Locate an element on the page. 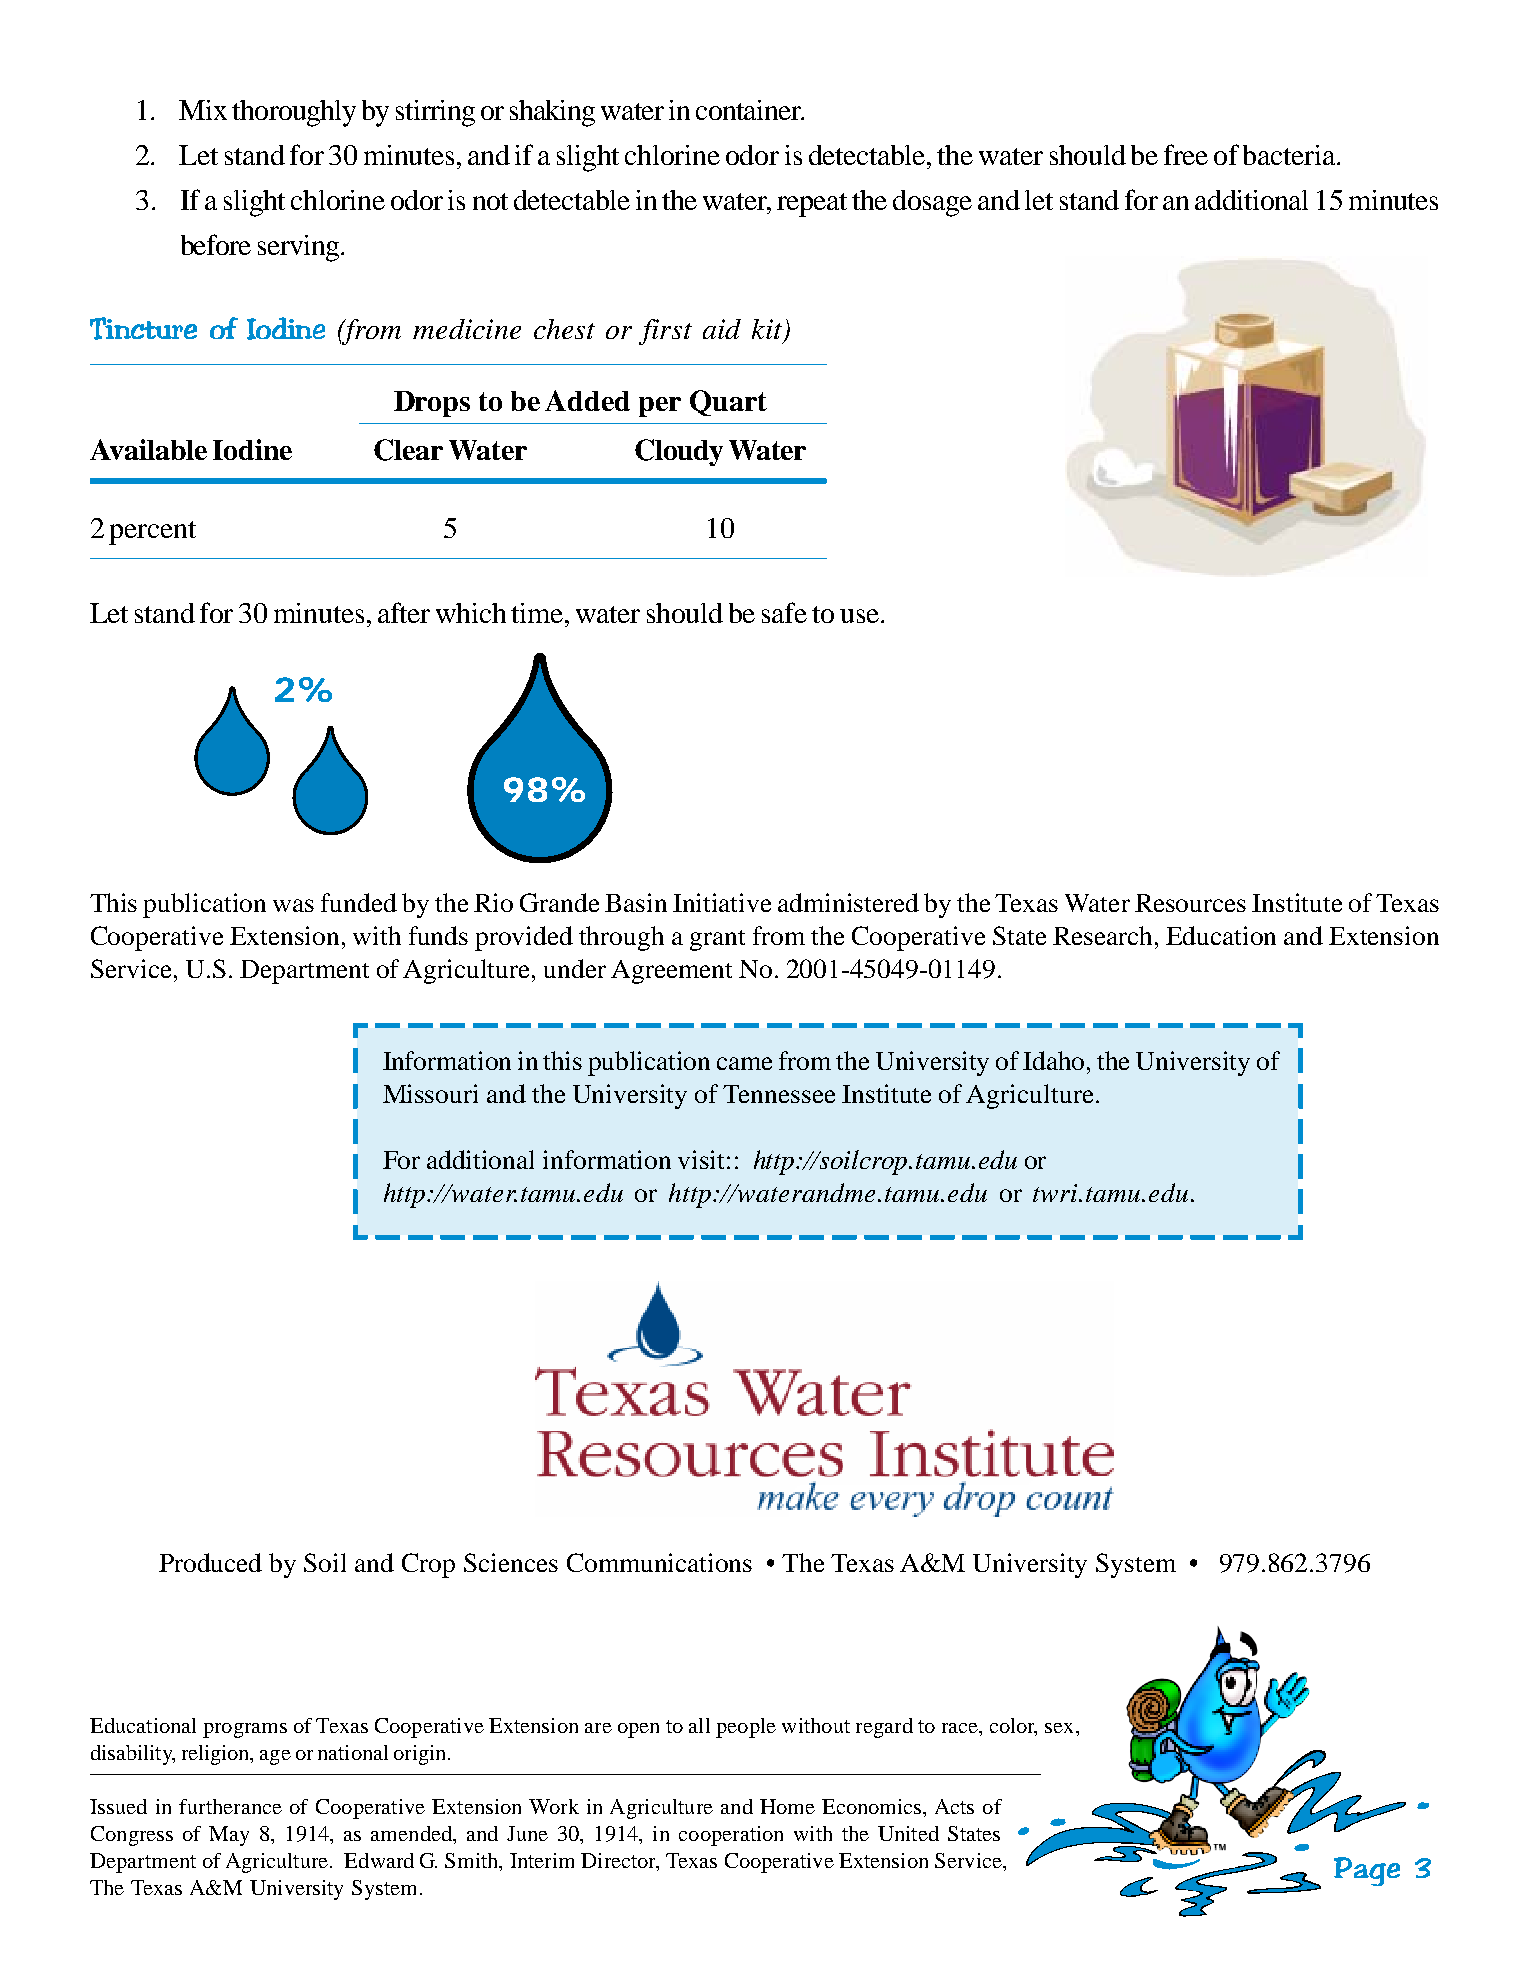  use is located at coordinates (861, 616).
